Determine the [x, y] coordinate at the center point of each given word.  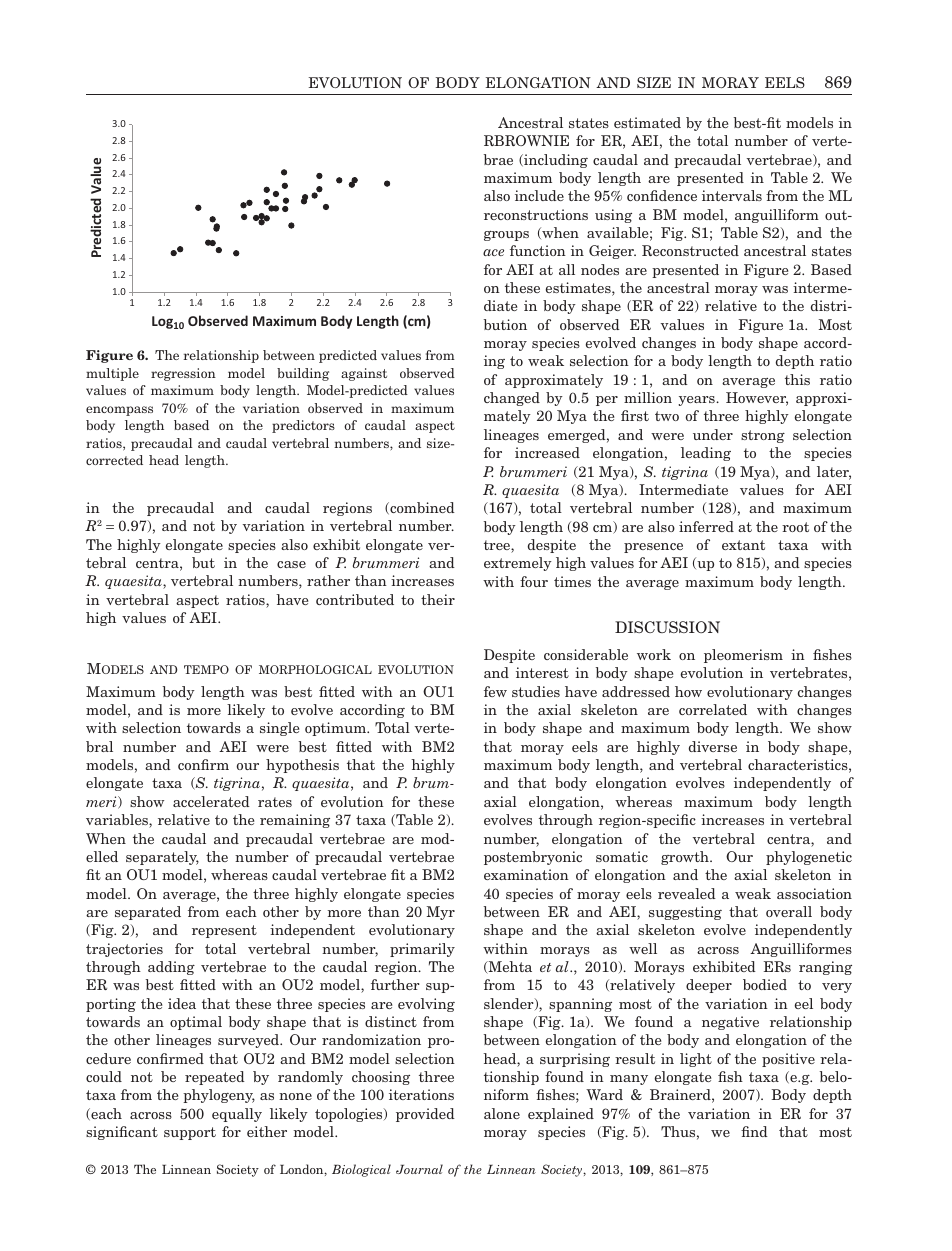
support [190, 1133]
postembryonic [533, 858]
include [539, 195]
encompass [119, 411]
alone [502, 1113]
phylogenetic [809, 858]
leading [706, 454]
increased [547, 452]
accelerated [211, 801]
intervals [732, 195]
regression [183, 374]
